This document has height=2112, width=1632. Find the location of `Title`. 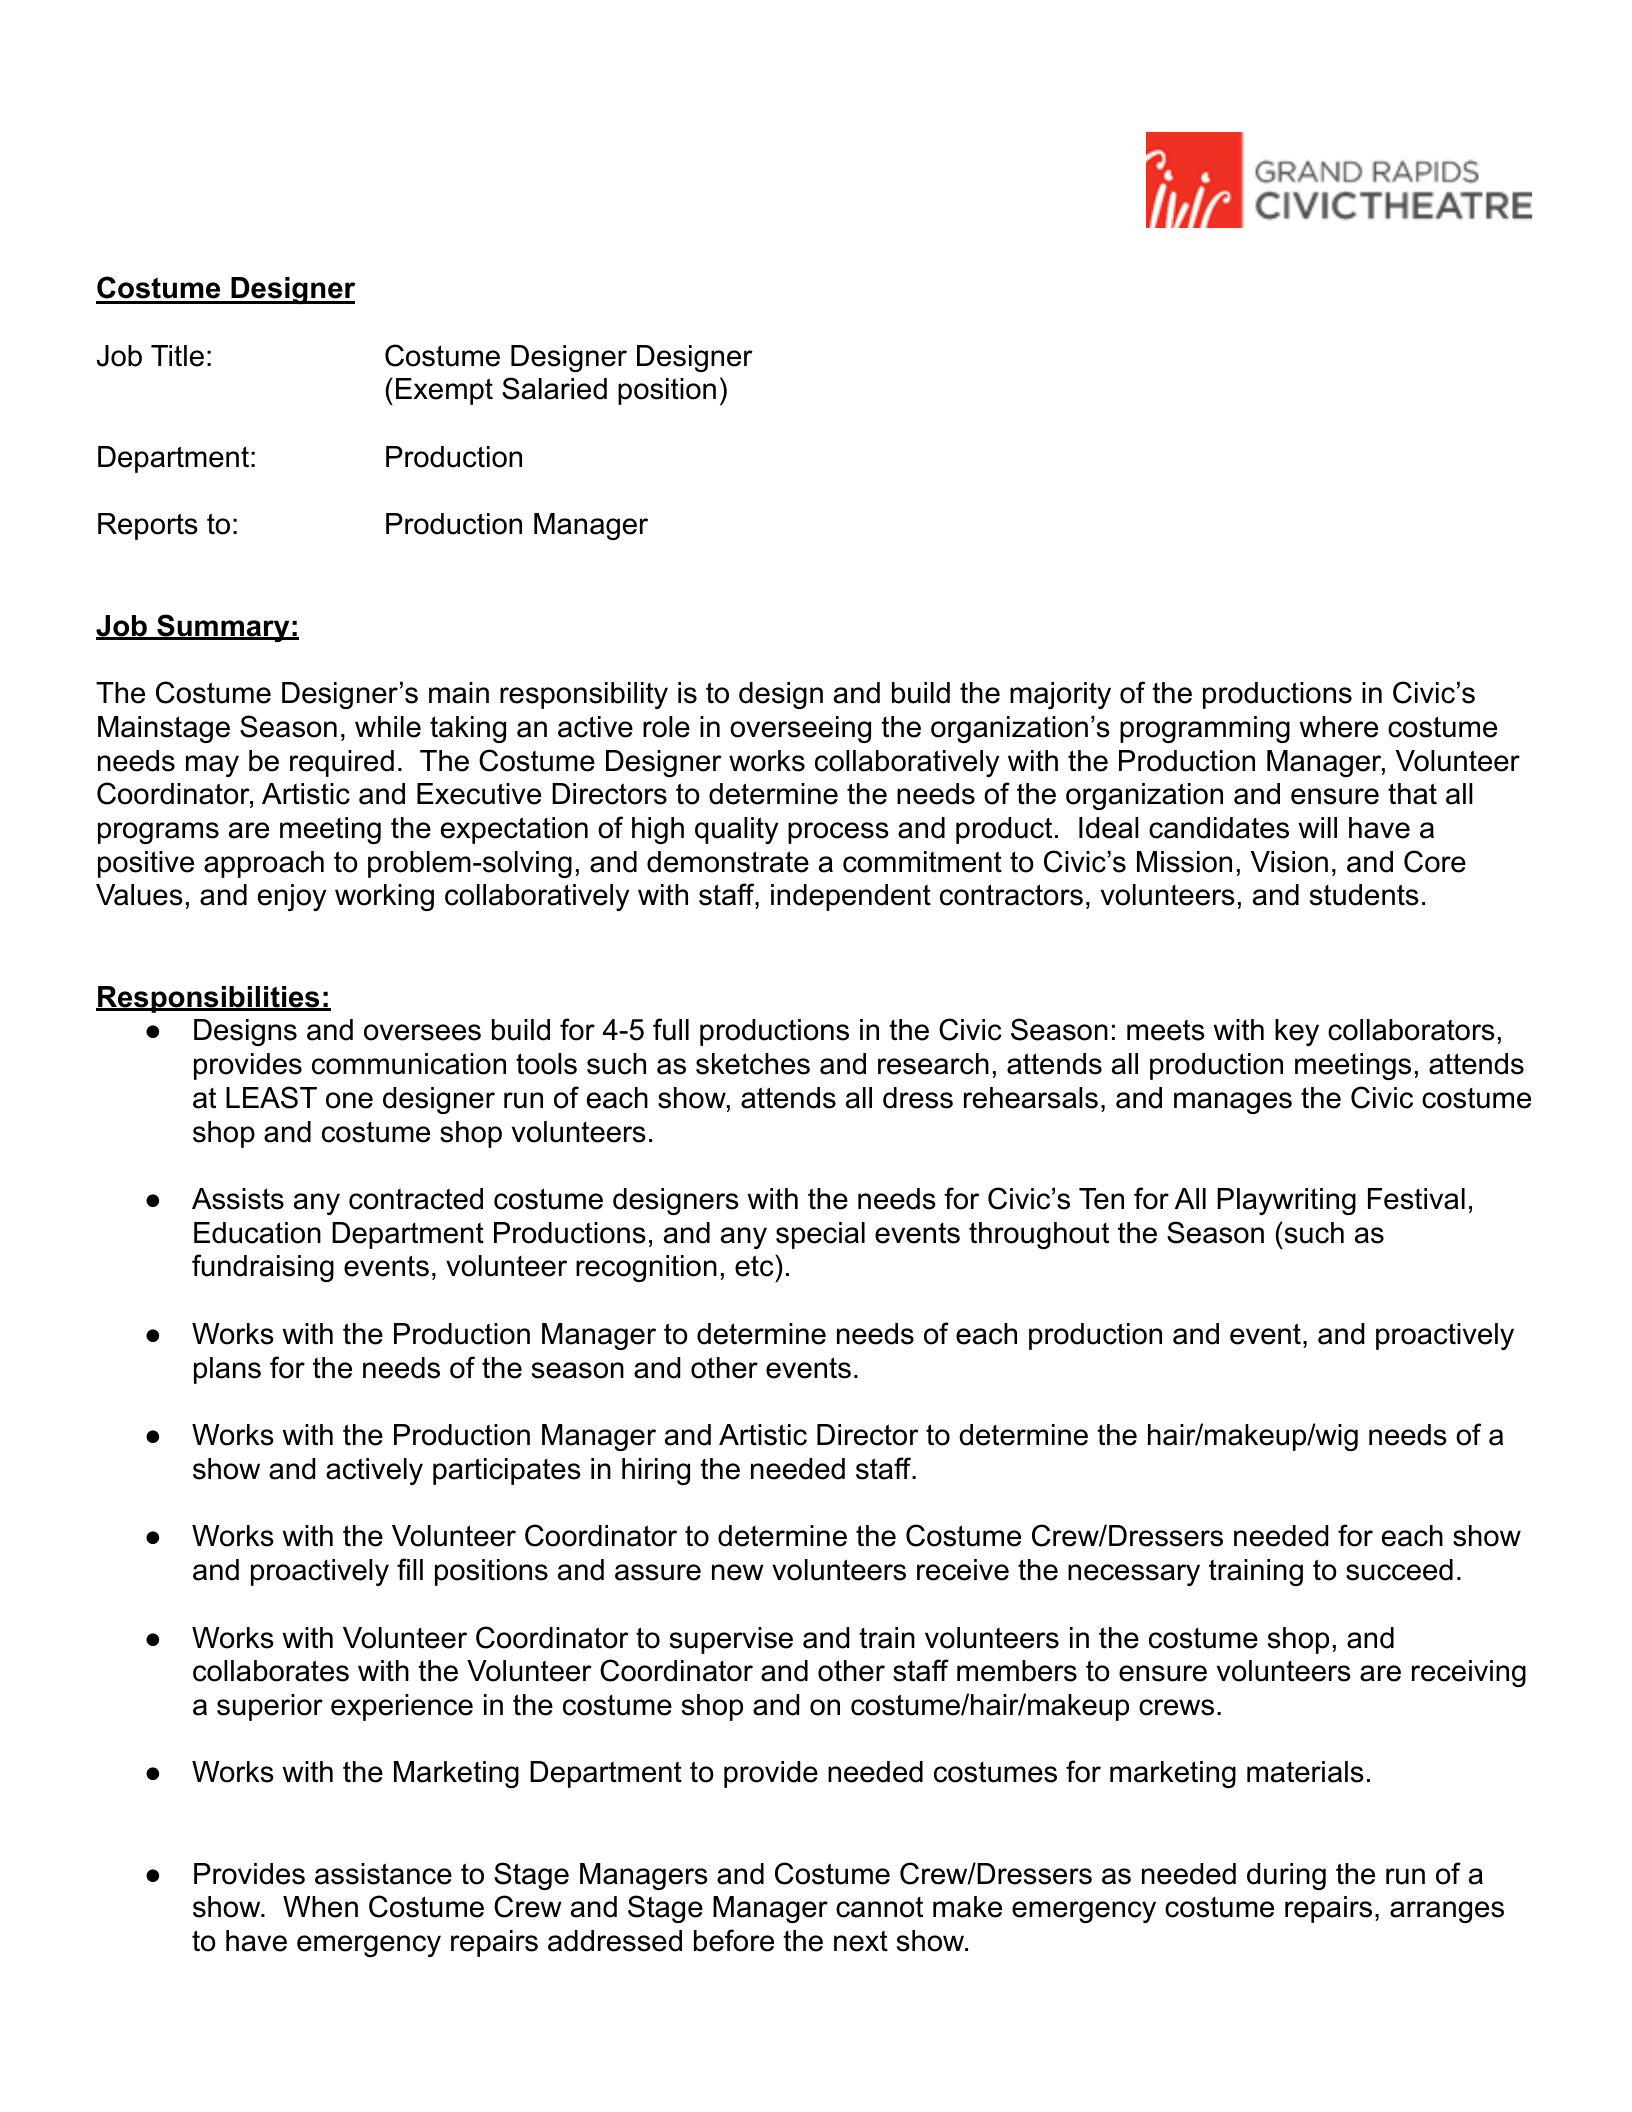

Title is located at coordinates (177, 356).
